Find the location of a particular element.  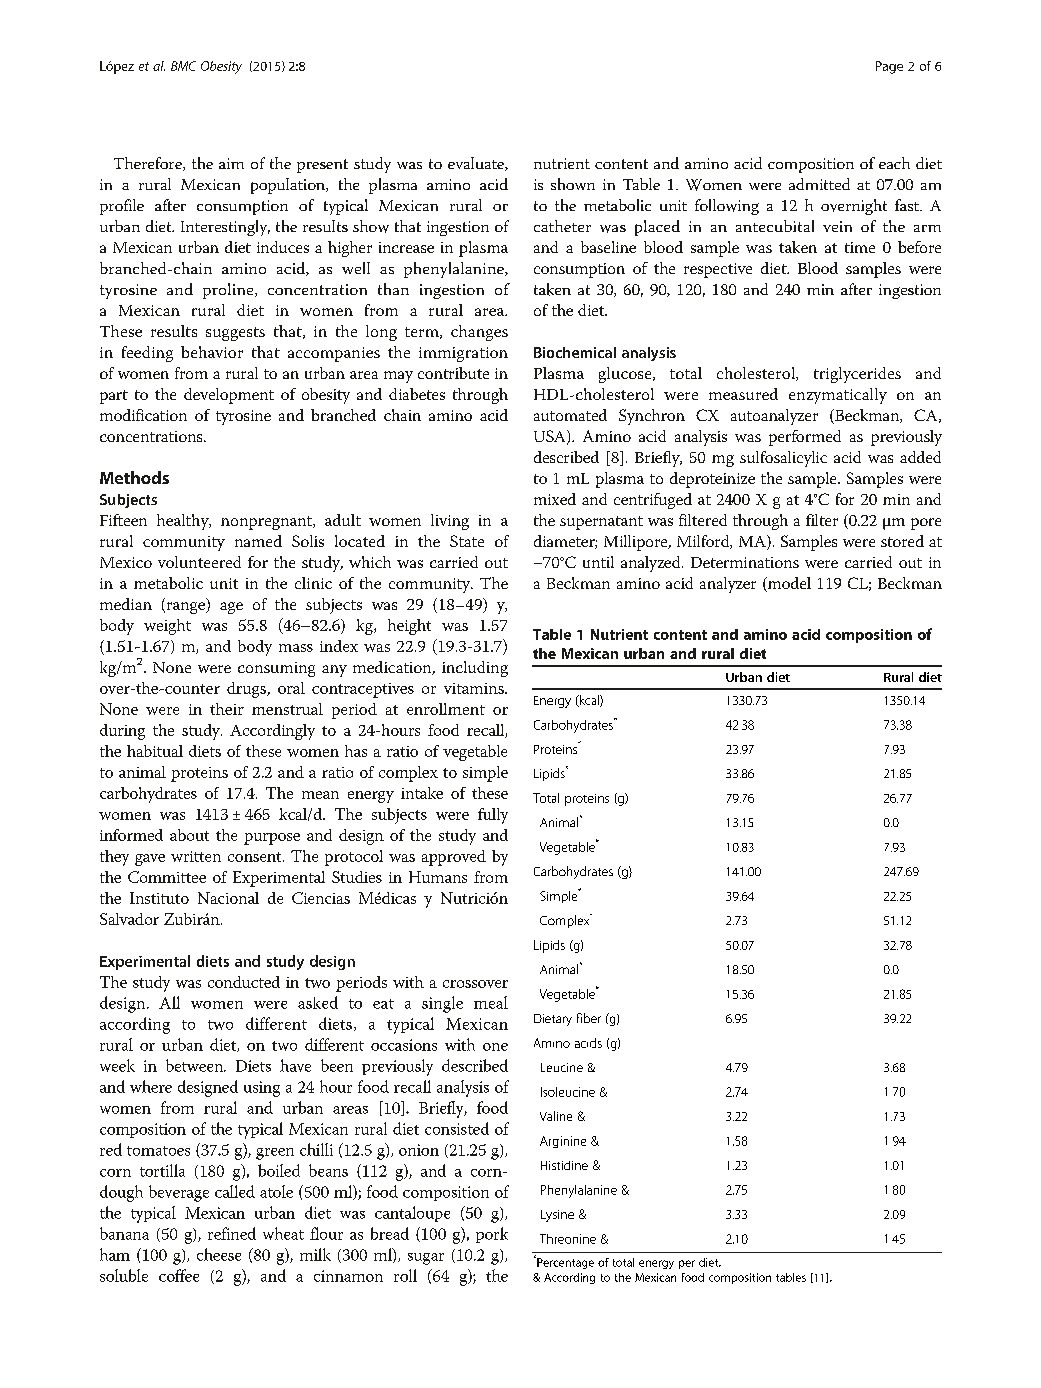

performed is located at coordinates (805, 438).
